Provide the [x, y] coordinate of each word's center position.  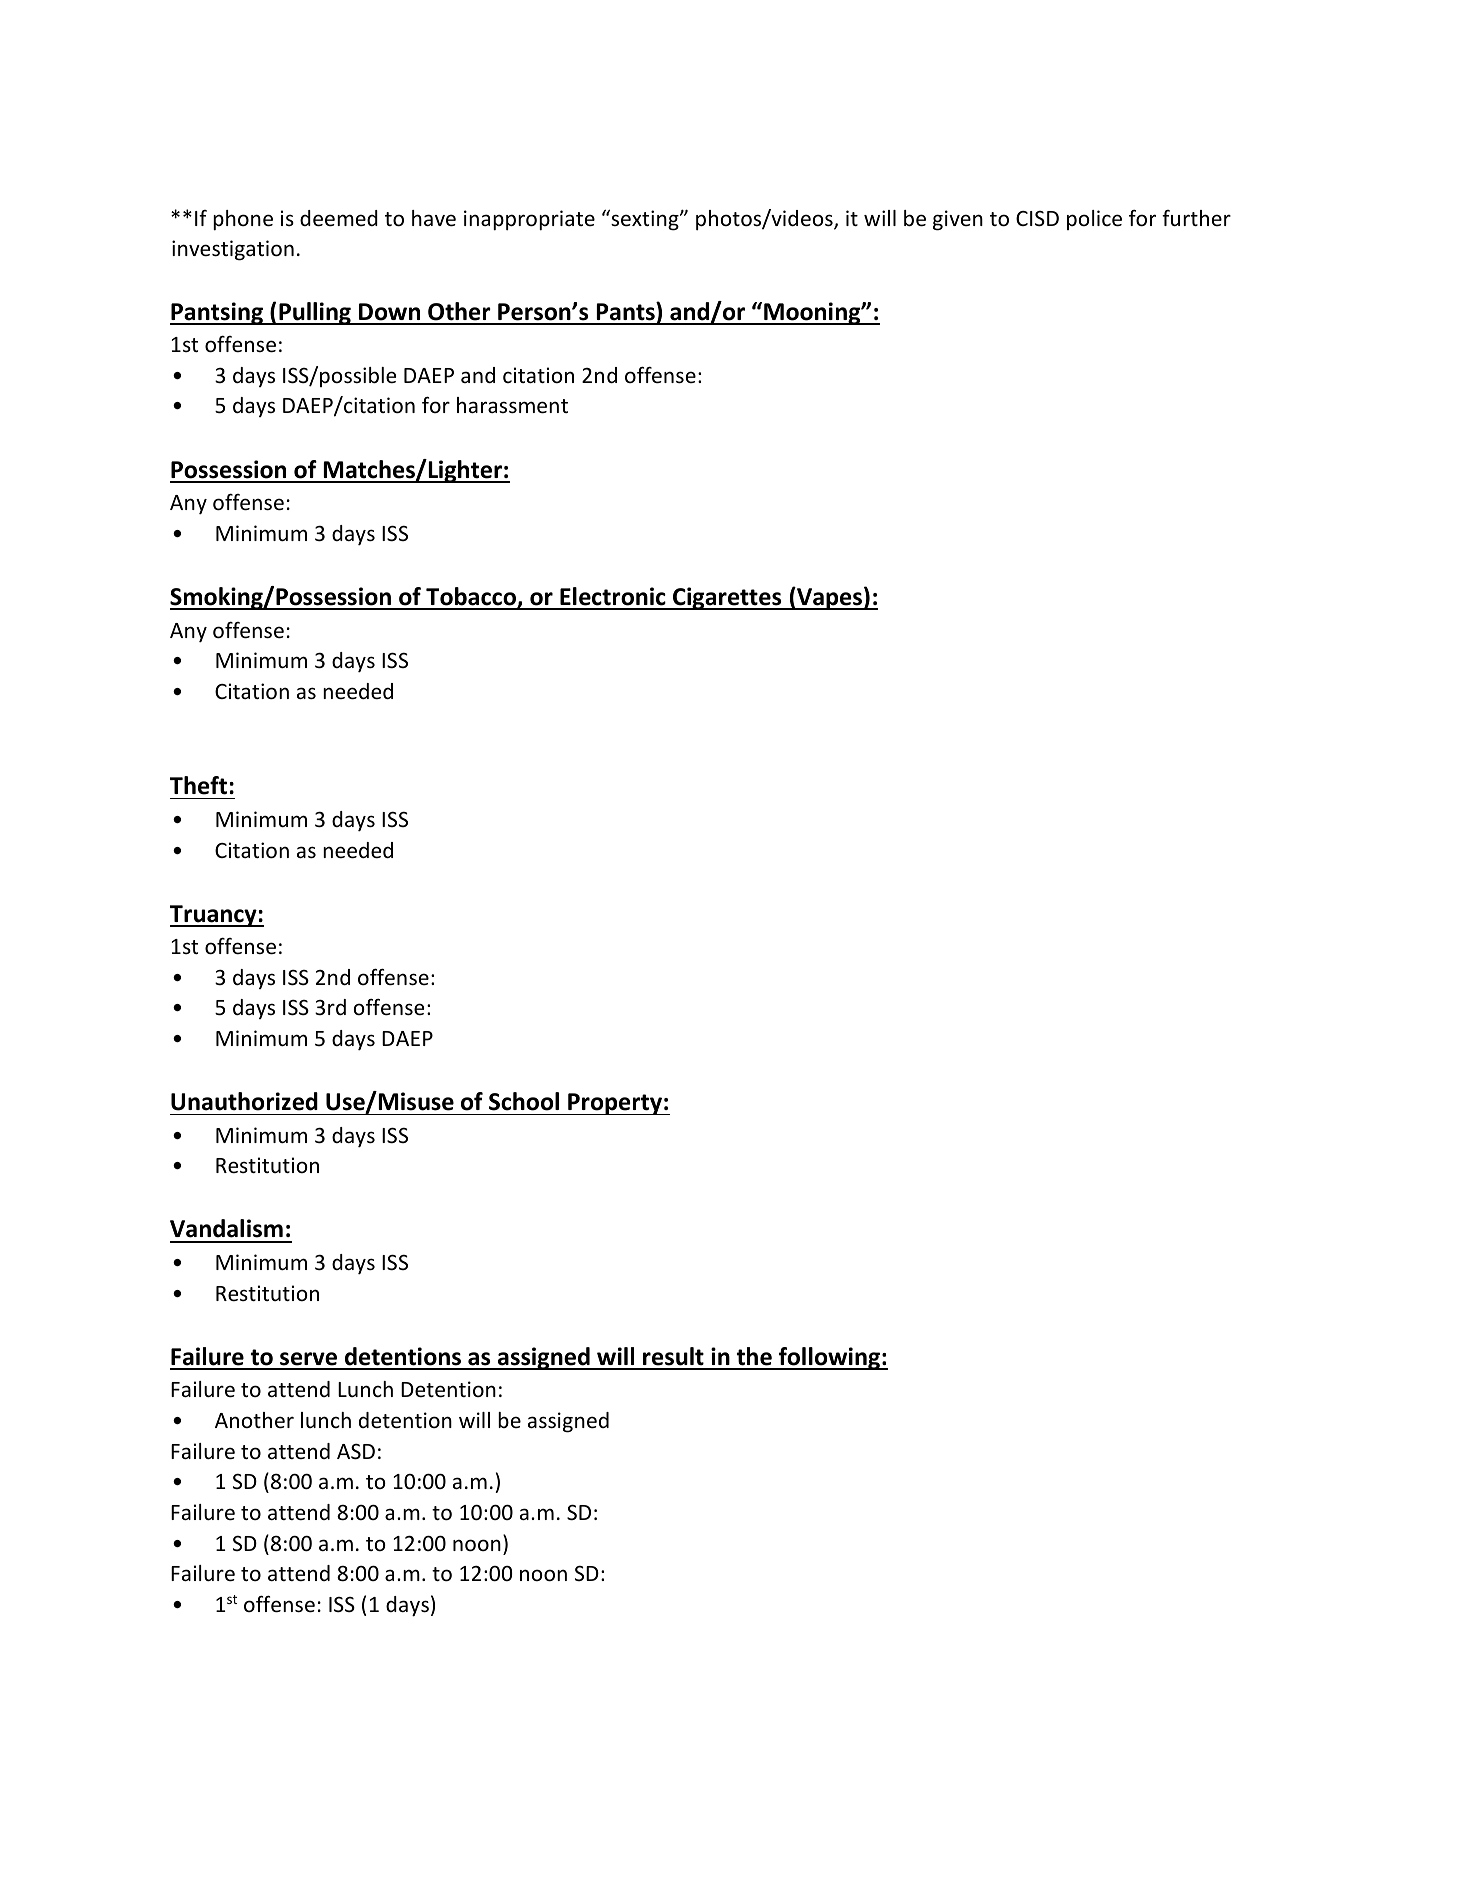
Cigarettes [727, 598]
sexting [645, 220]
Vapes [829, 598]
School [524, 1101]
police [1094, 220]
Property [615, 1104]
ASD [356, 1451]
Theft [198, 785]
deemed [339, 218]
